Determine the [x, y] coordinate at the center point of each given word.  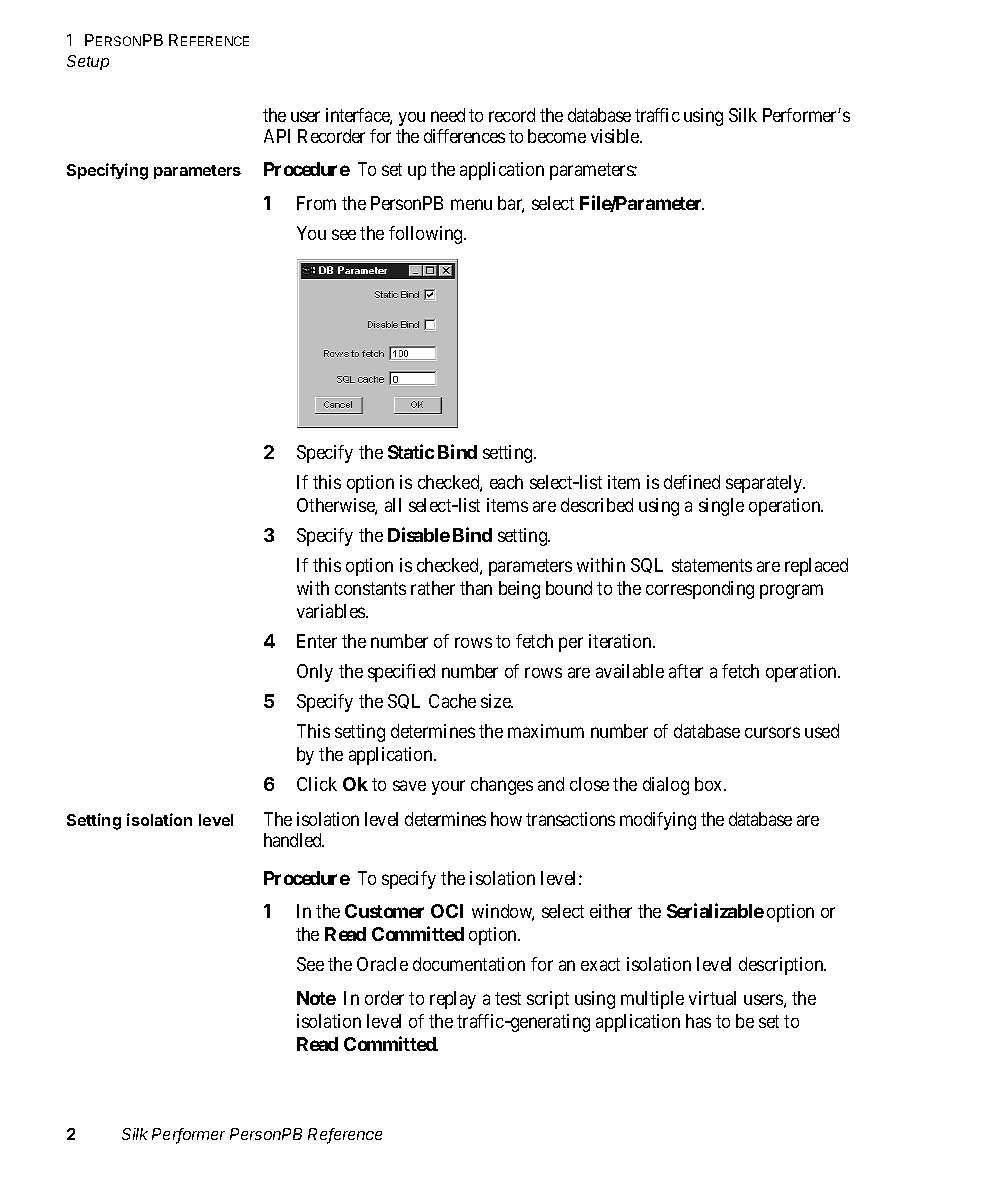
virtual [712, 998]
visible [616, 136]
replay [453, 1000]
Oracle [382, 964]
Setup [88, 62]
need [448, 115]
